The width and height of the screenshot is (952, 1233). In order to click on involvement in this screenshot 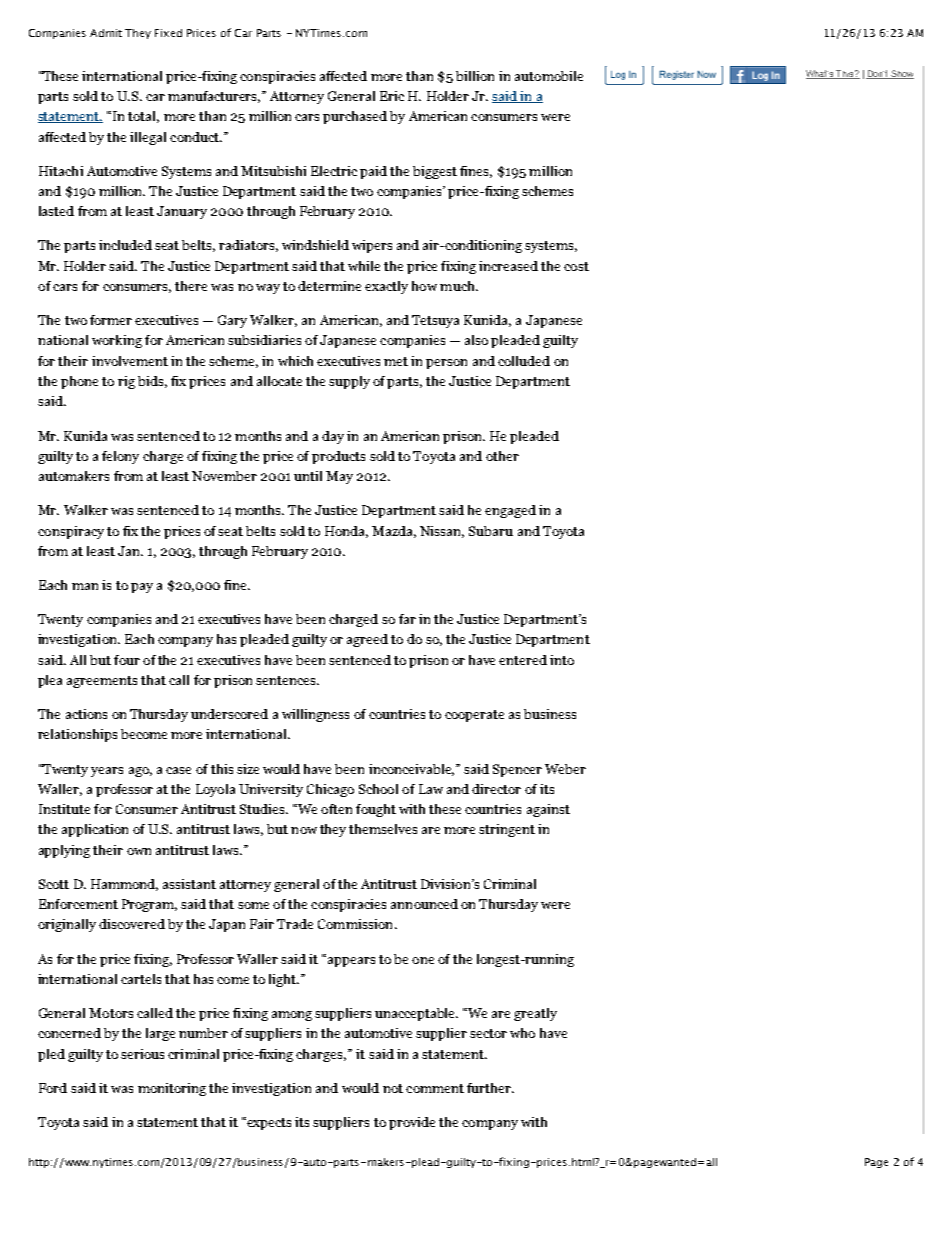, I will do `click(130, 361)`.
